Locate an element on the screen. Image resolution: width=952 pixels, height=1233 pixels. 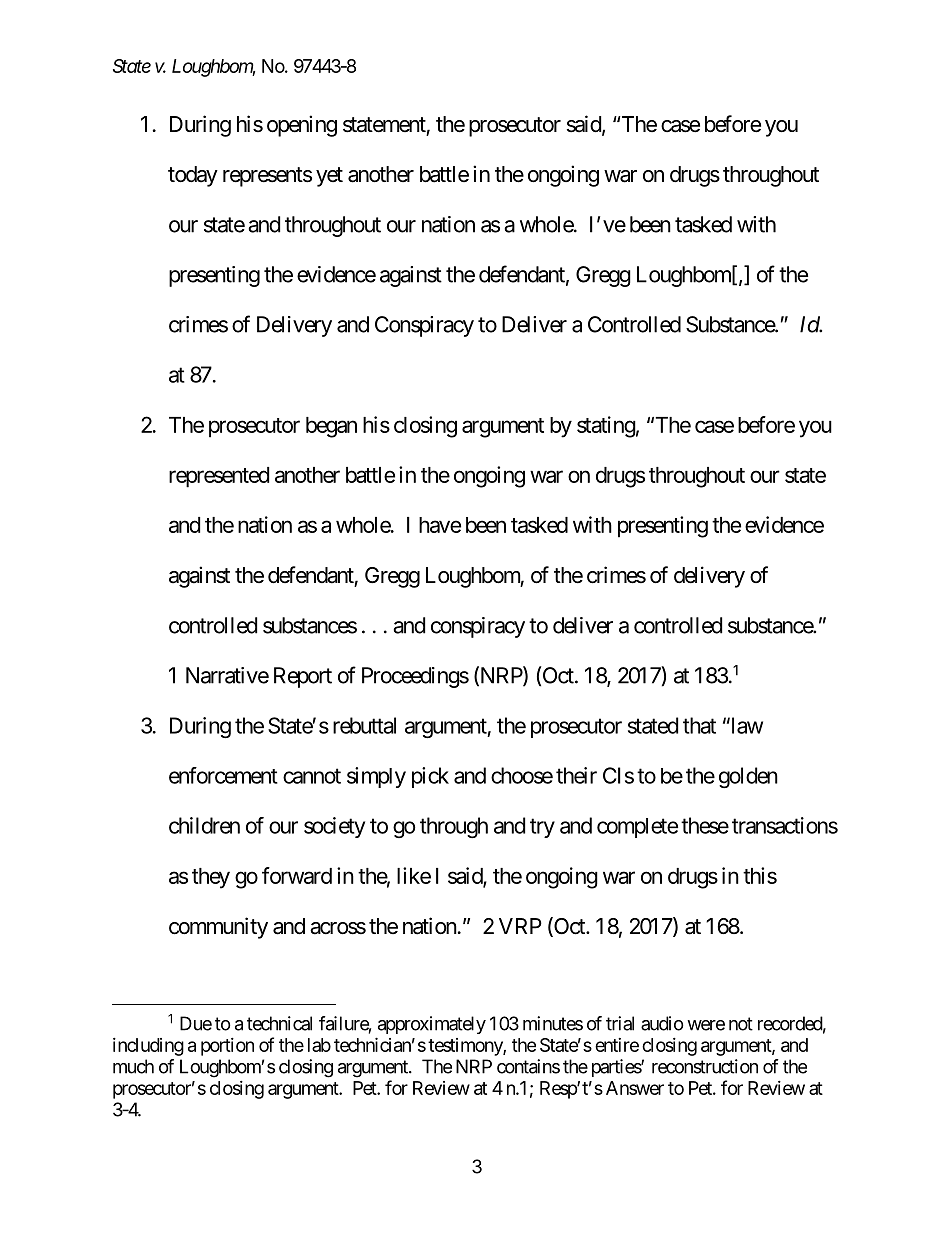
began is located at coordinates (331, 427).
